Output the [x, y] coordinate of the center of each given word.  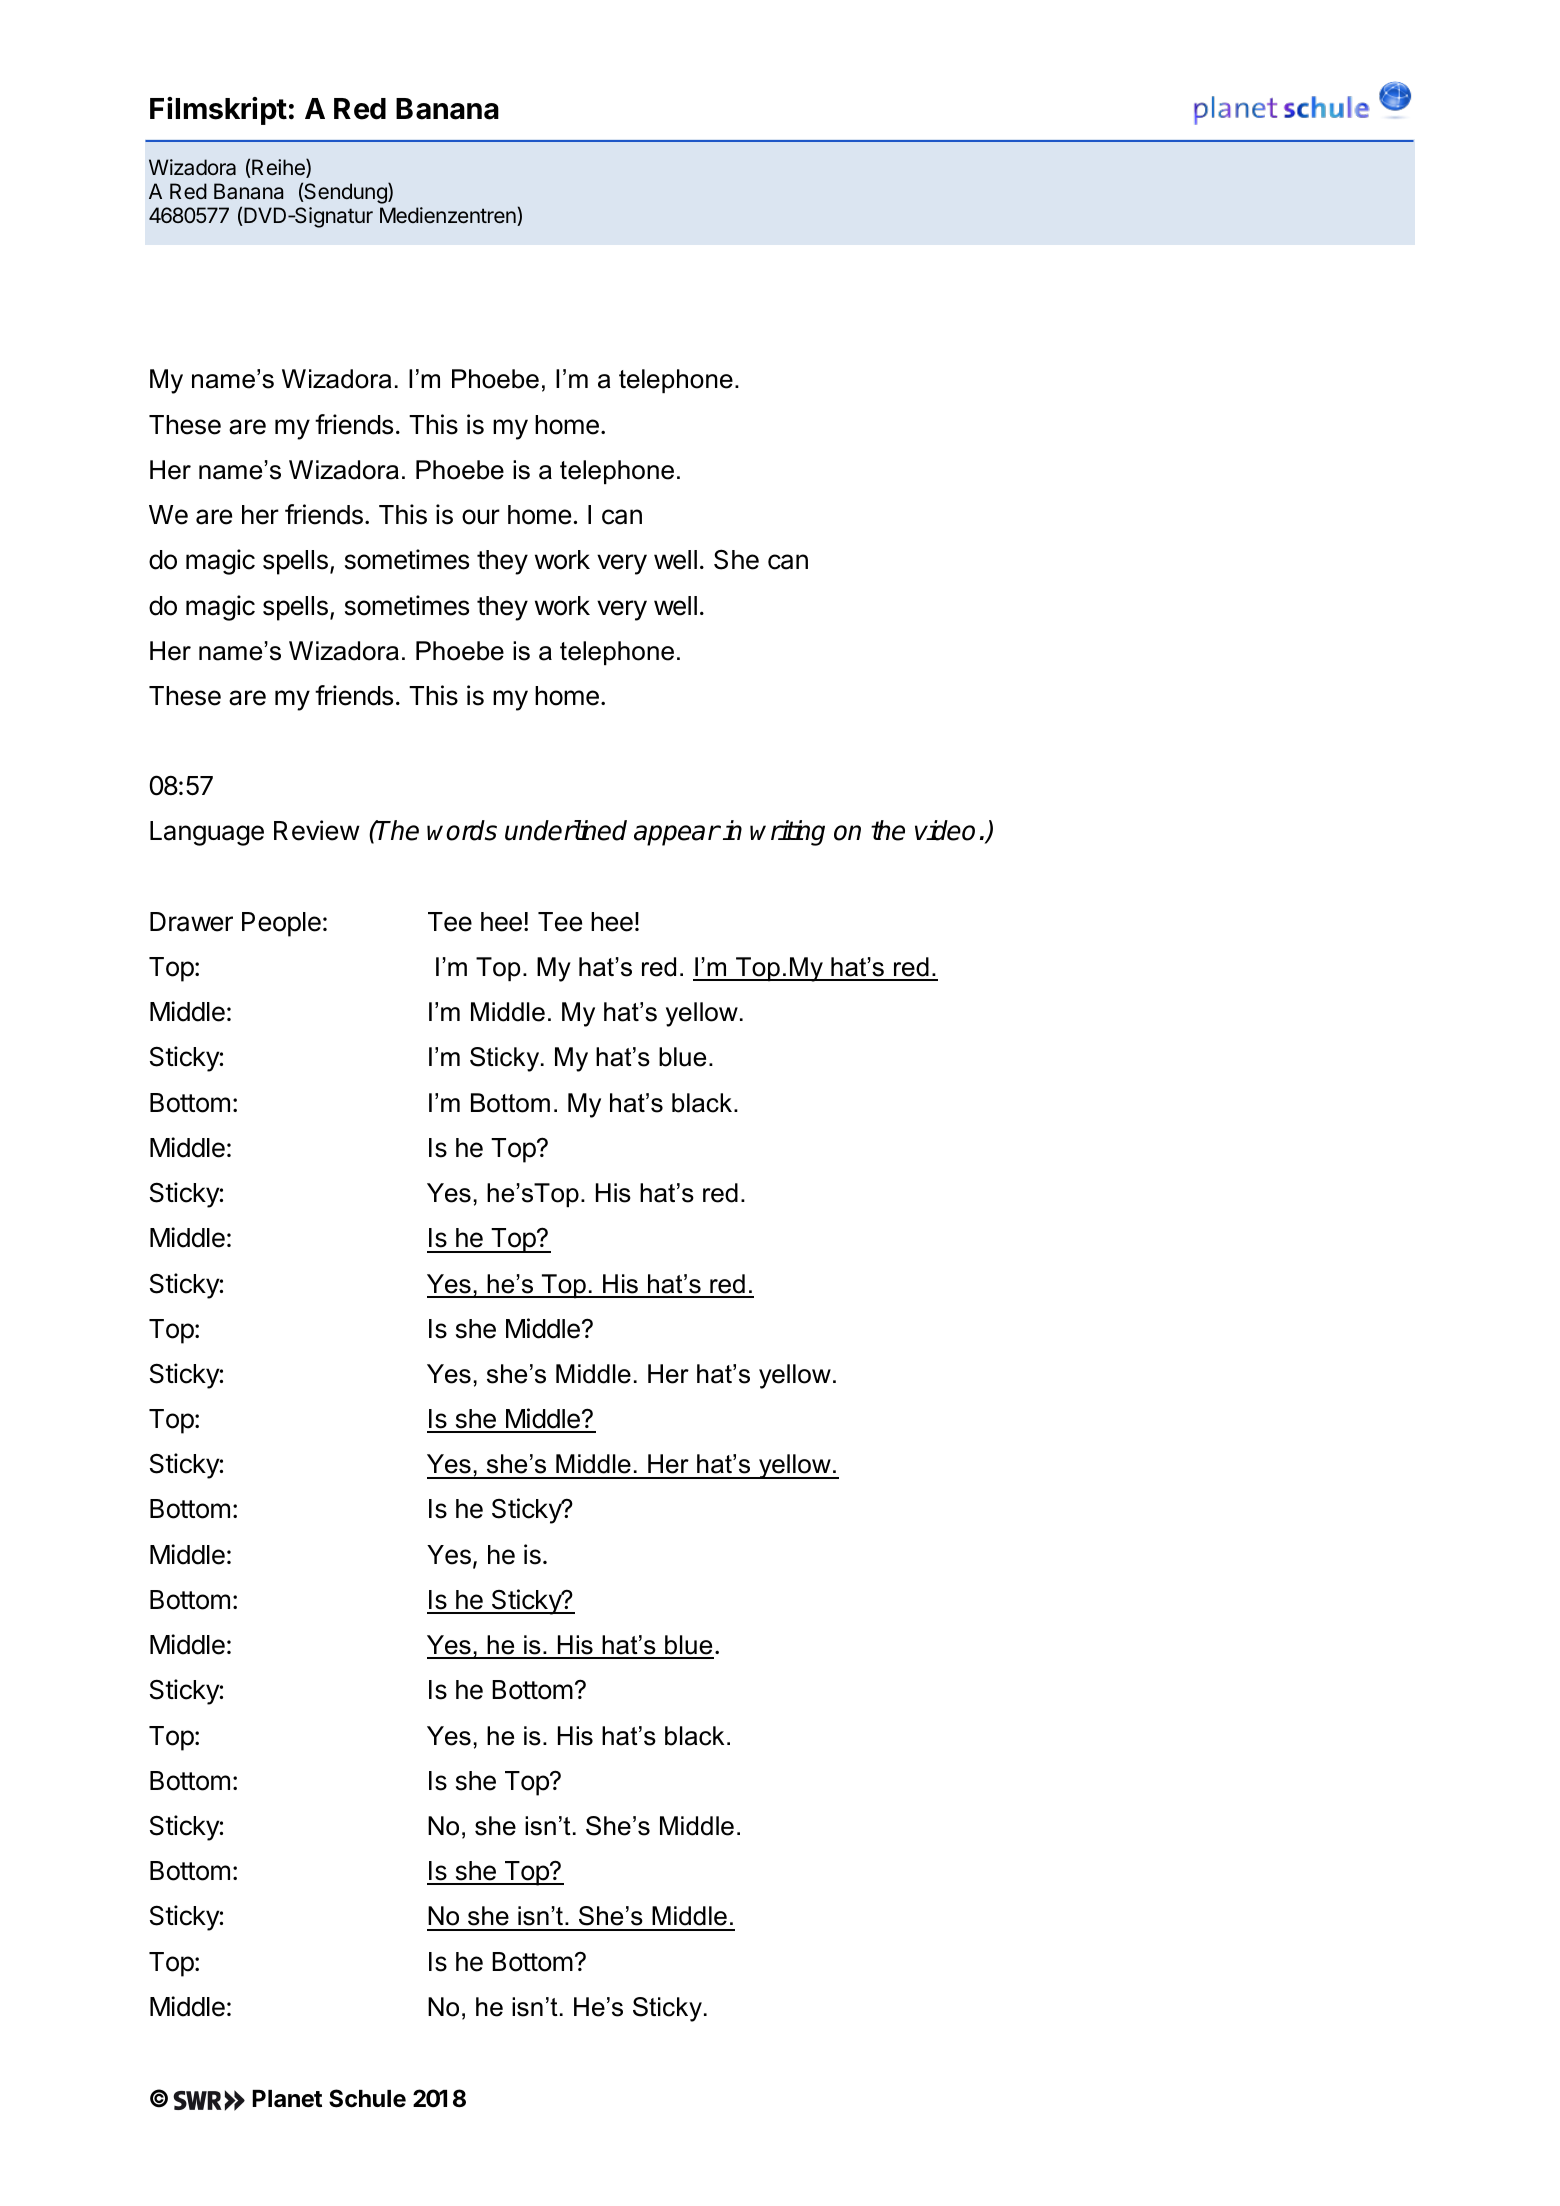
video [945, 830]
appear [677, 835]
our [481, 517]
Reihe [278, 168]
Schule [367, 2098]
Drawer [191, 922]
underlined [566, 830]
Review [317, 830]
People [281, 924]
